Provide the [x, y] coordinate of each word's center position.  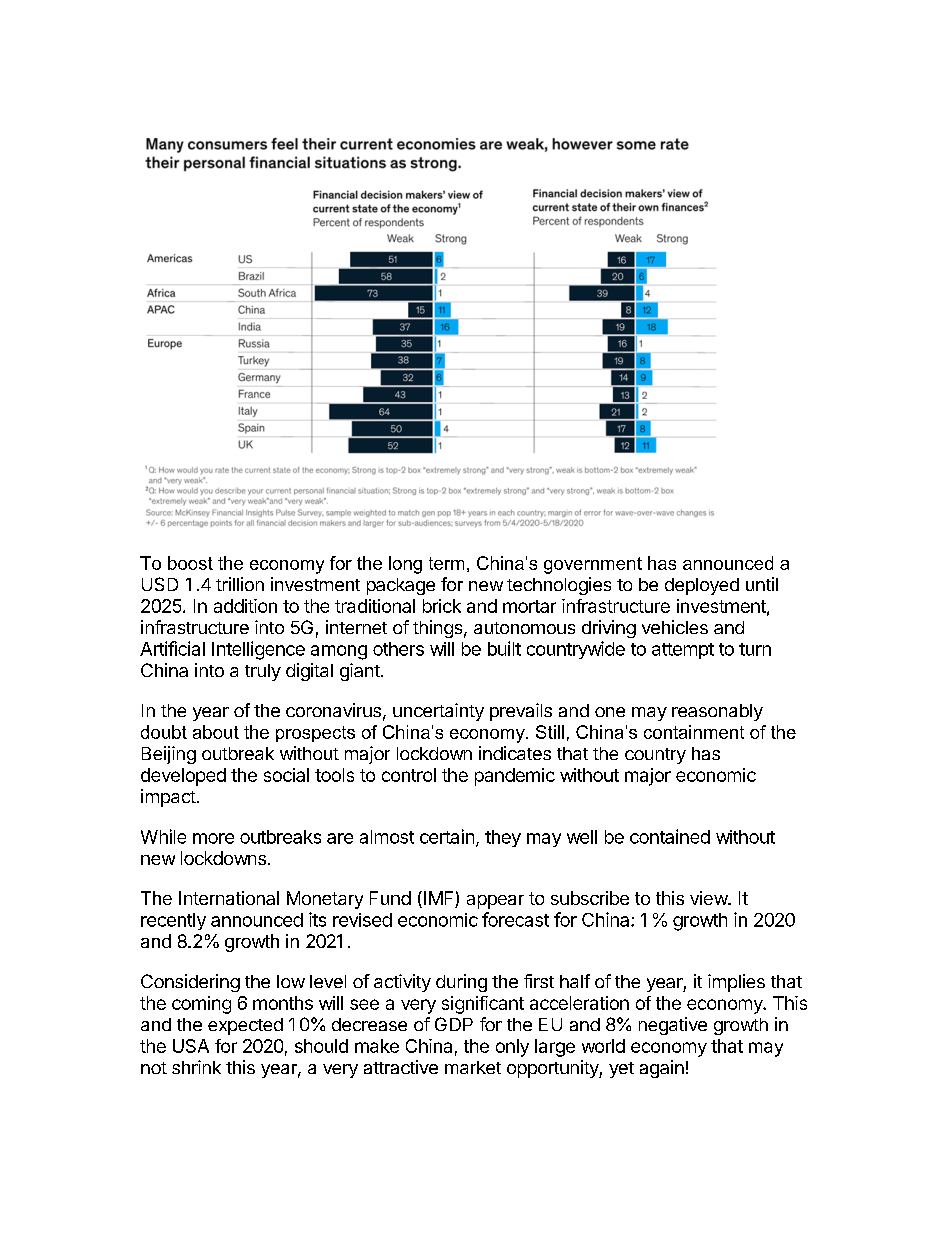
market [473, 1067]
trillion [240, 584]
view [709, 898]
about [216, 732]
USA [191, 1046]
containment [694, 732]
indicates [515, 753]
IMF [438, 899]
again [662, 1069]
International [229, 898]
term [446, 563]
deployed [702, 586]
